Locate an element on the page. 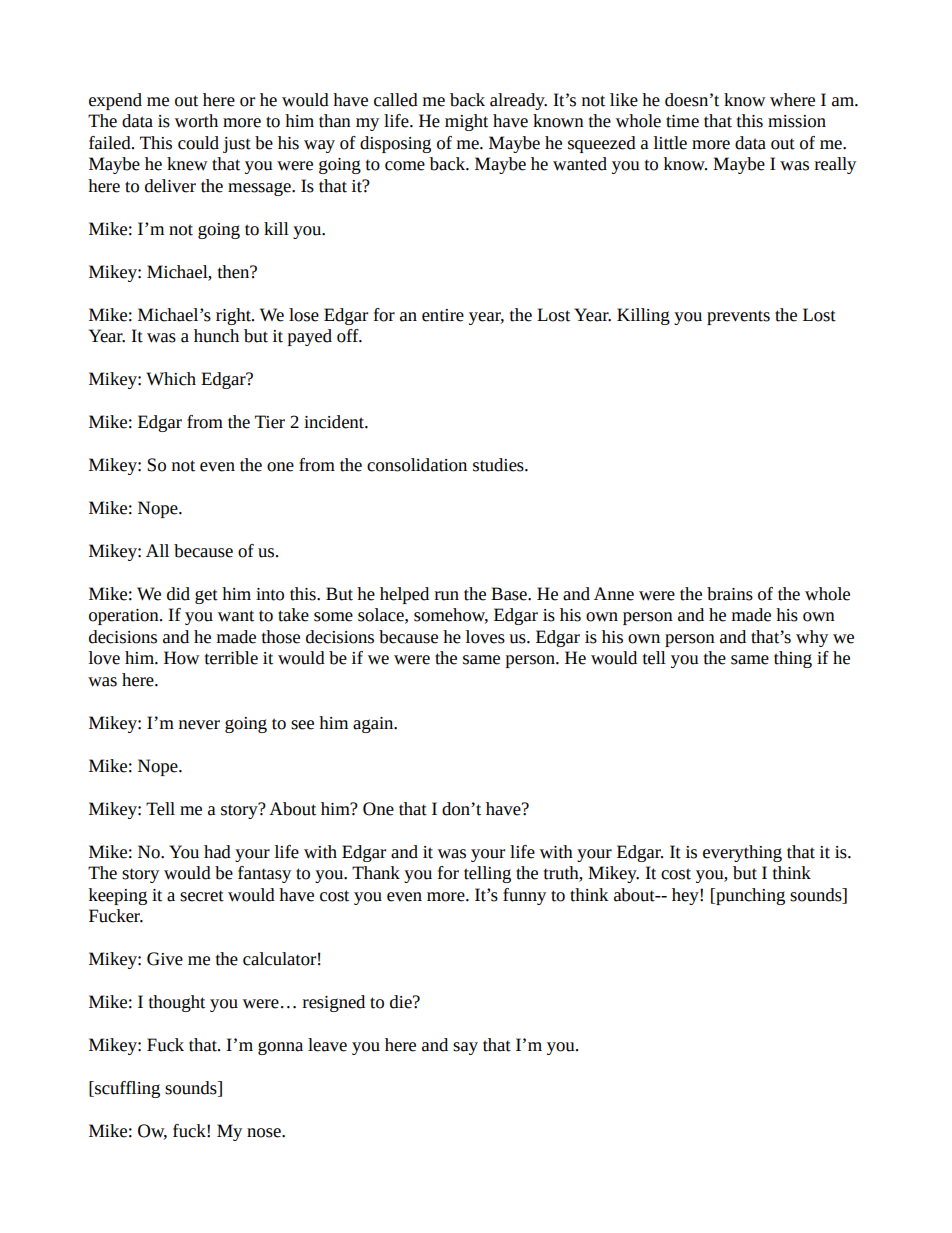 This image has width=952, height=1233. had is located at coordinates (217, 852).
